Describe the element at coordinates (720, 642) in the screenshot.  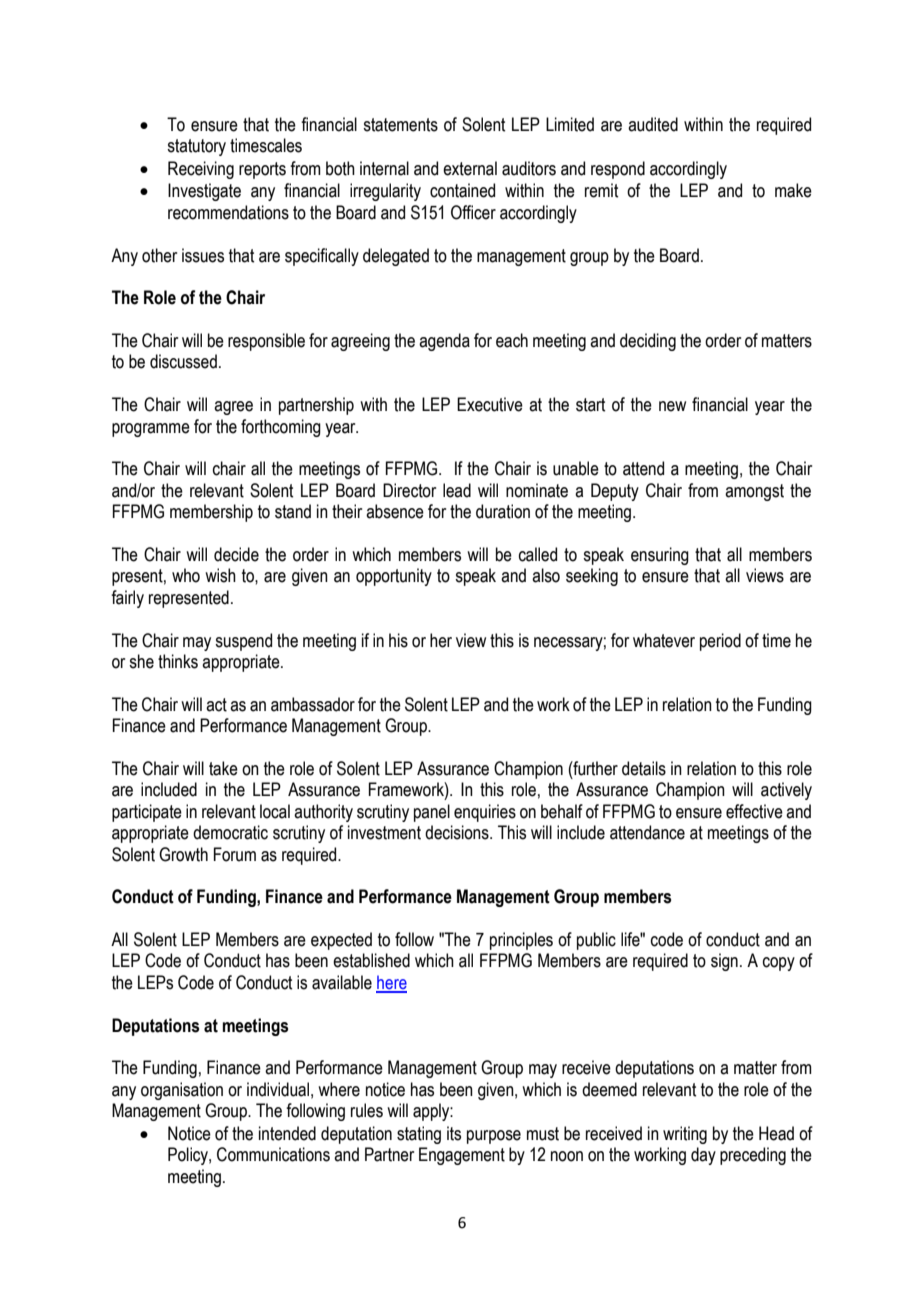
I see `period` at that location.
